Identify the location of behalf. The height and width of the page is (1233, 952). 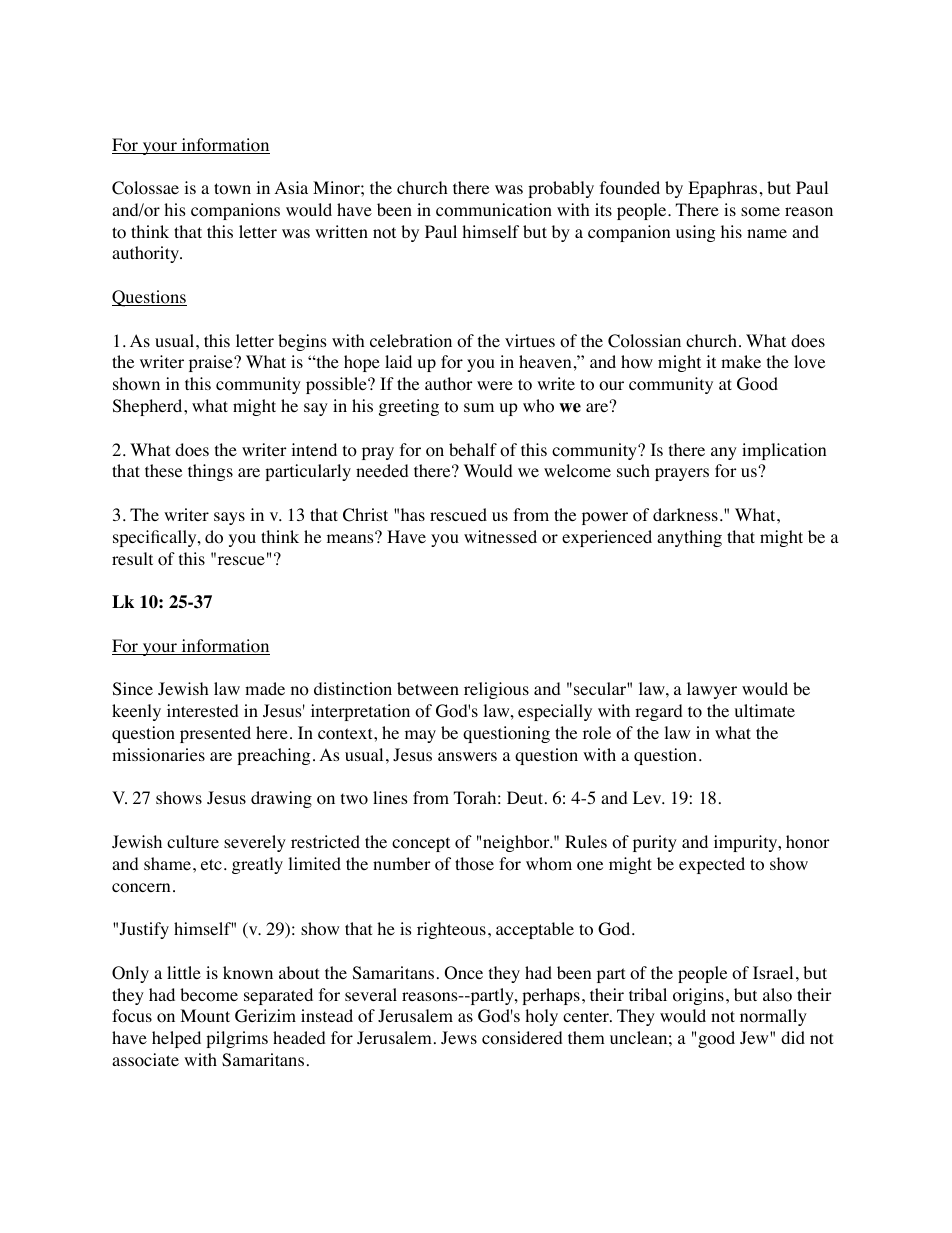
(473, 449).
